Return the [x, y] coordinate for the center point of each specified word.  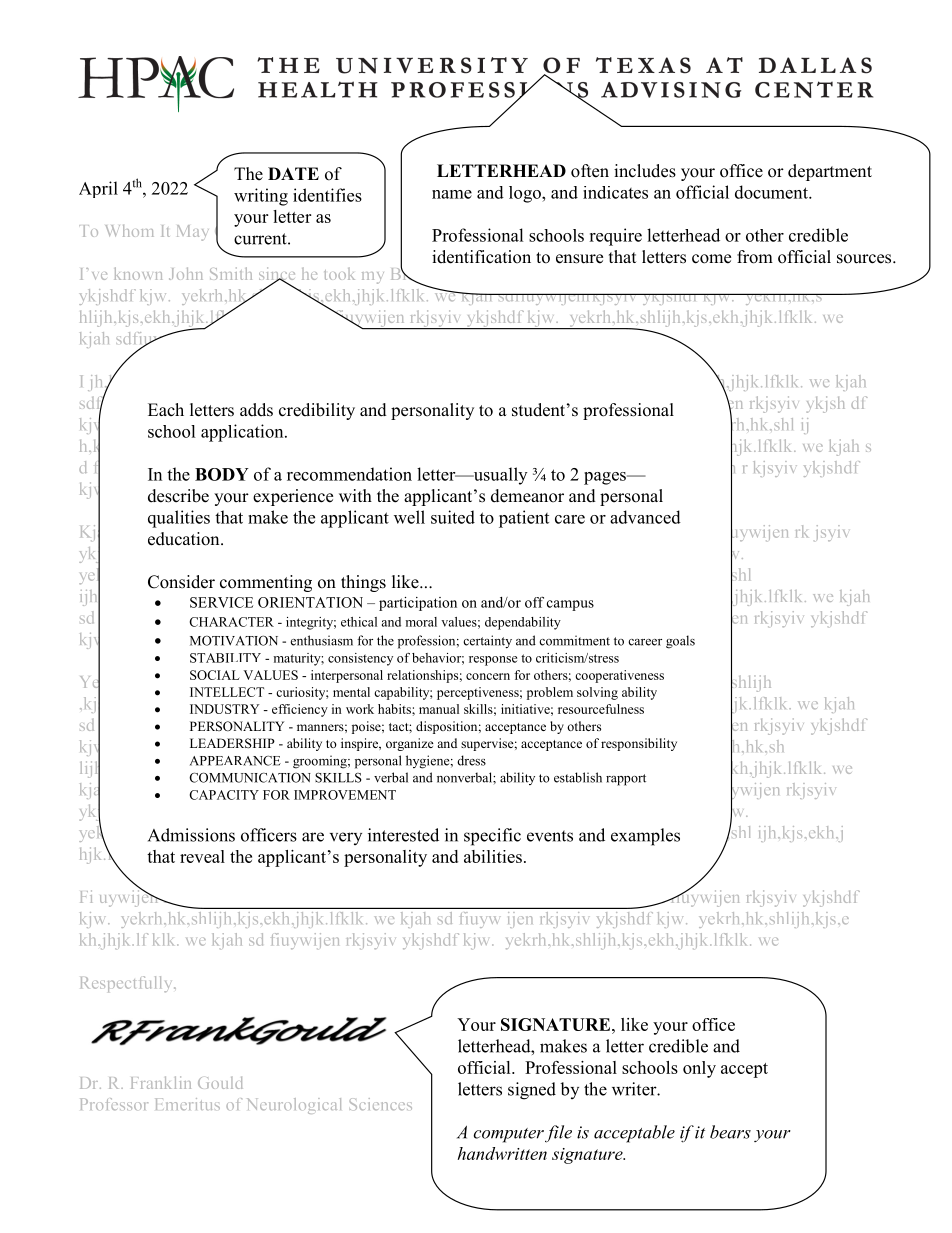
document [772, 192]
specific [492, 837]
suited [453, 517]
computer [509, 1135]
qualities [179, 519]
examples [645, 837]
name [452, 194]
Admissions [191, 835]
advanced [645, 517]
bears [730, 1132]
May [193, 233]
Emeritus [188, 1104]
